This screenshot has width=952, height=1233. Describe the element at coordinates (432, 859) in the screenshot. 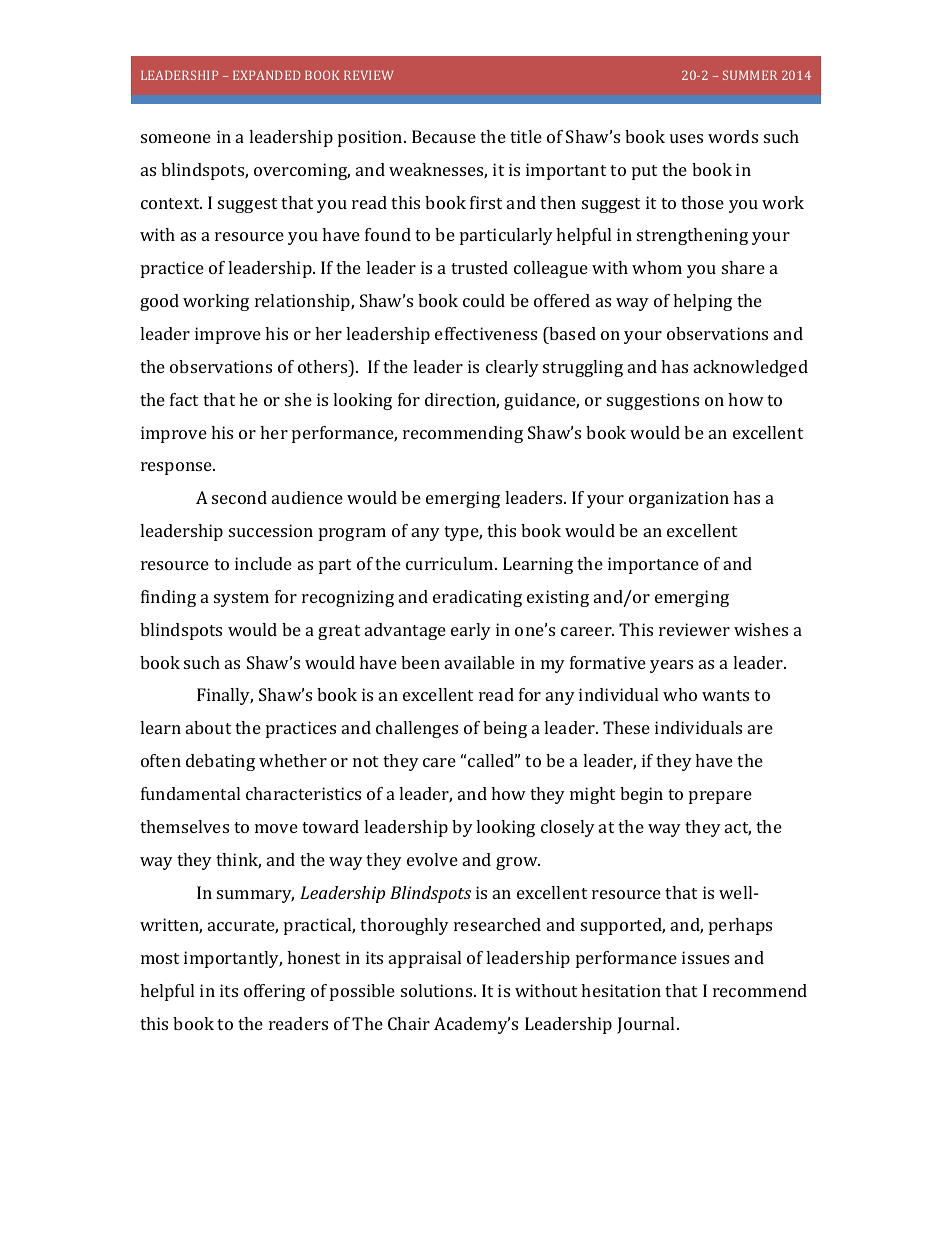

I see `evolve` at that location.
